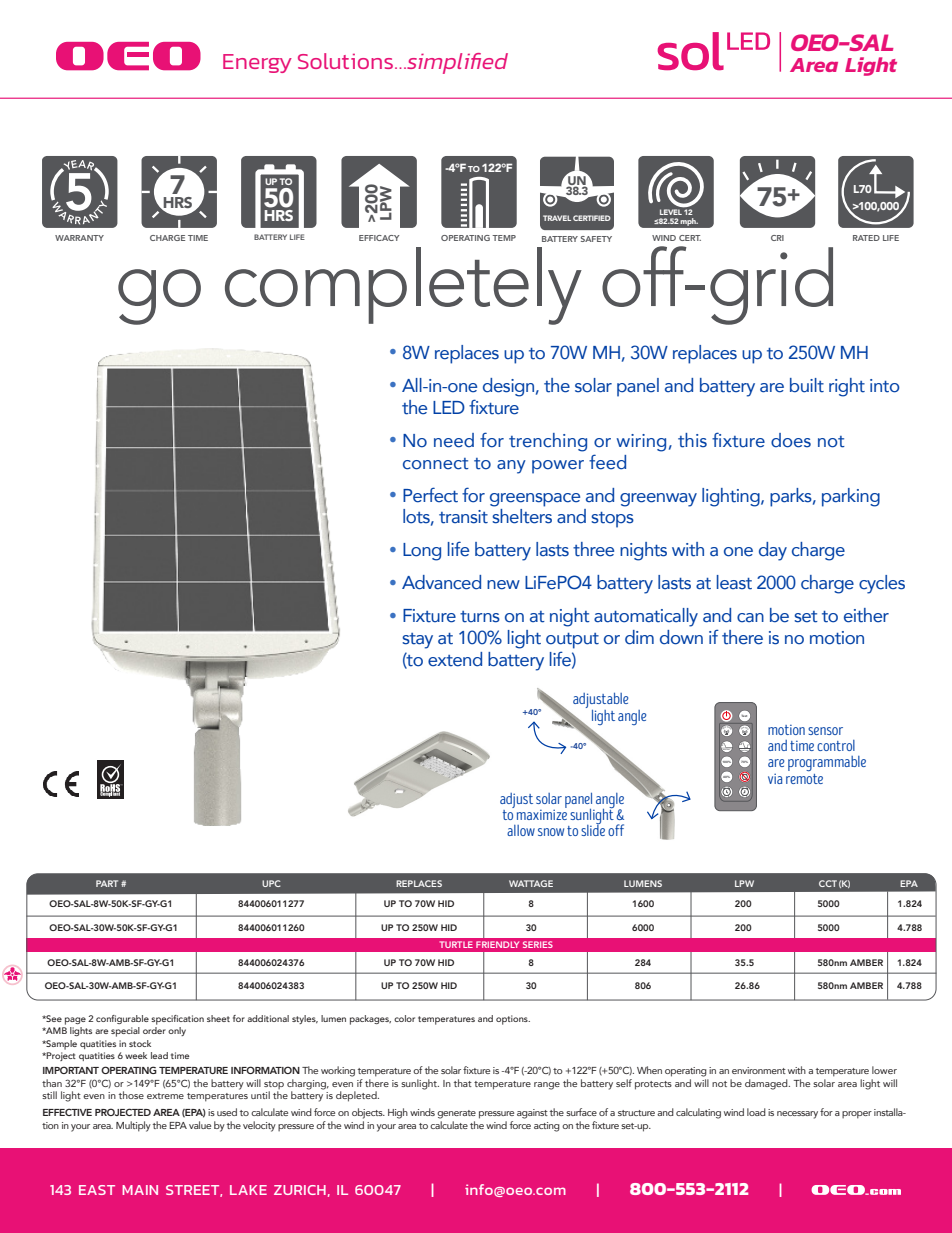  What do you see at coordinates (79, 238) in the screenshot?
I see `WARRANTY` at bounding box center [79, 238].
